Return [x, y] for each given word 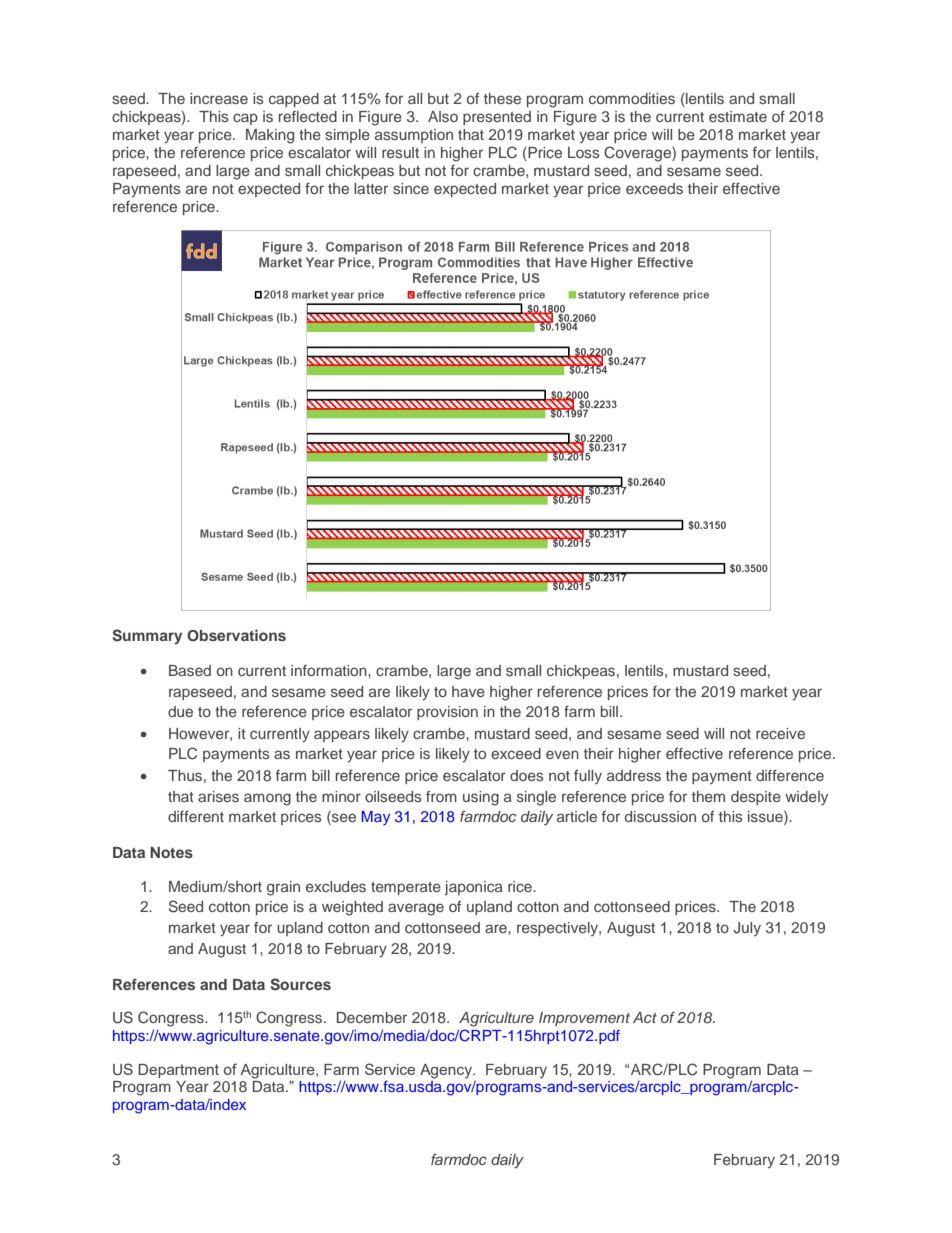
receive [780, 733]
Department [179, 1071]
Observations [236, 635]
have [468, 691]
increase [219, 98]
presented [497, 118]
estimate [738, 116]
